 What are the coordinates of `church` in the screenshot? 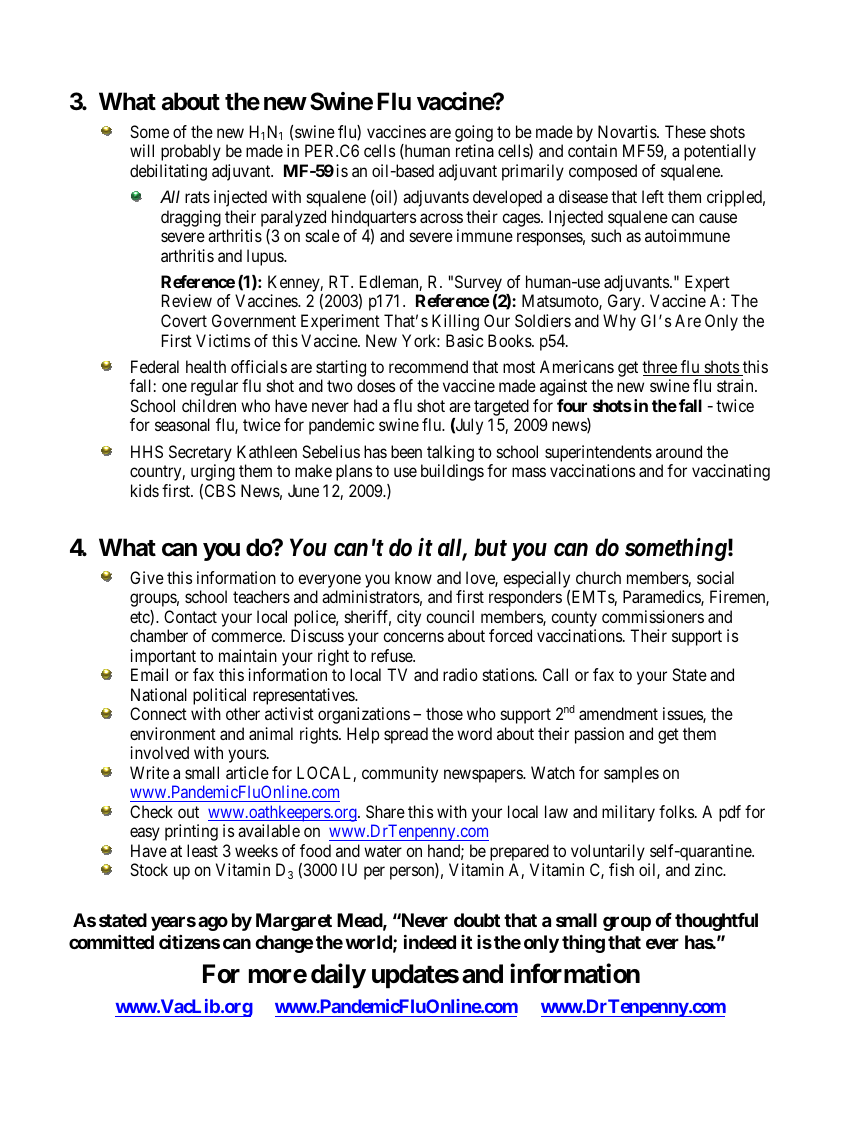 It's located at (598, 577).
